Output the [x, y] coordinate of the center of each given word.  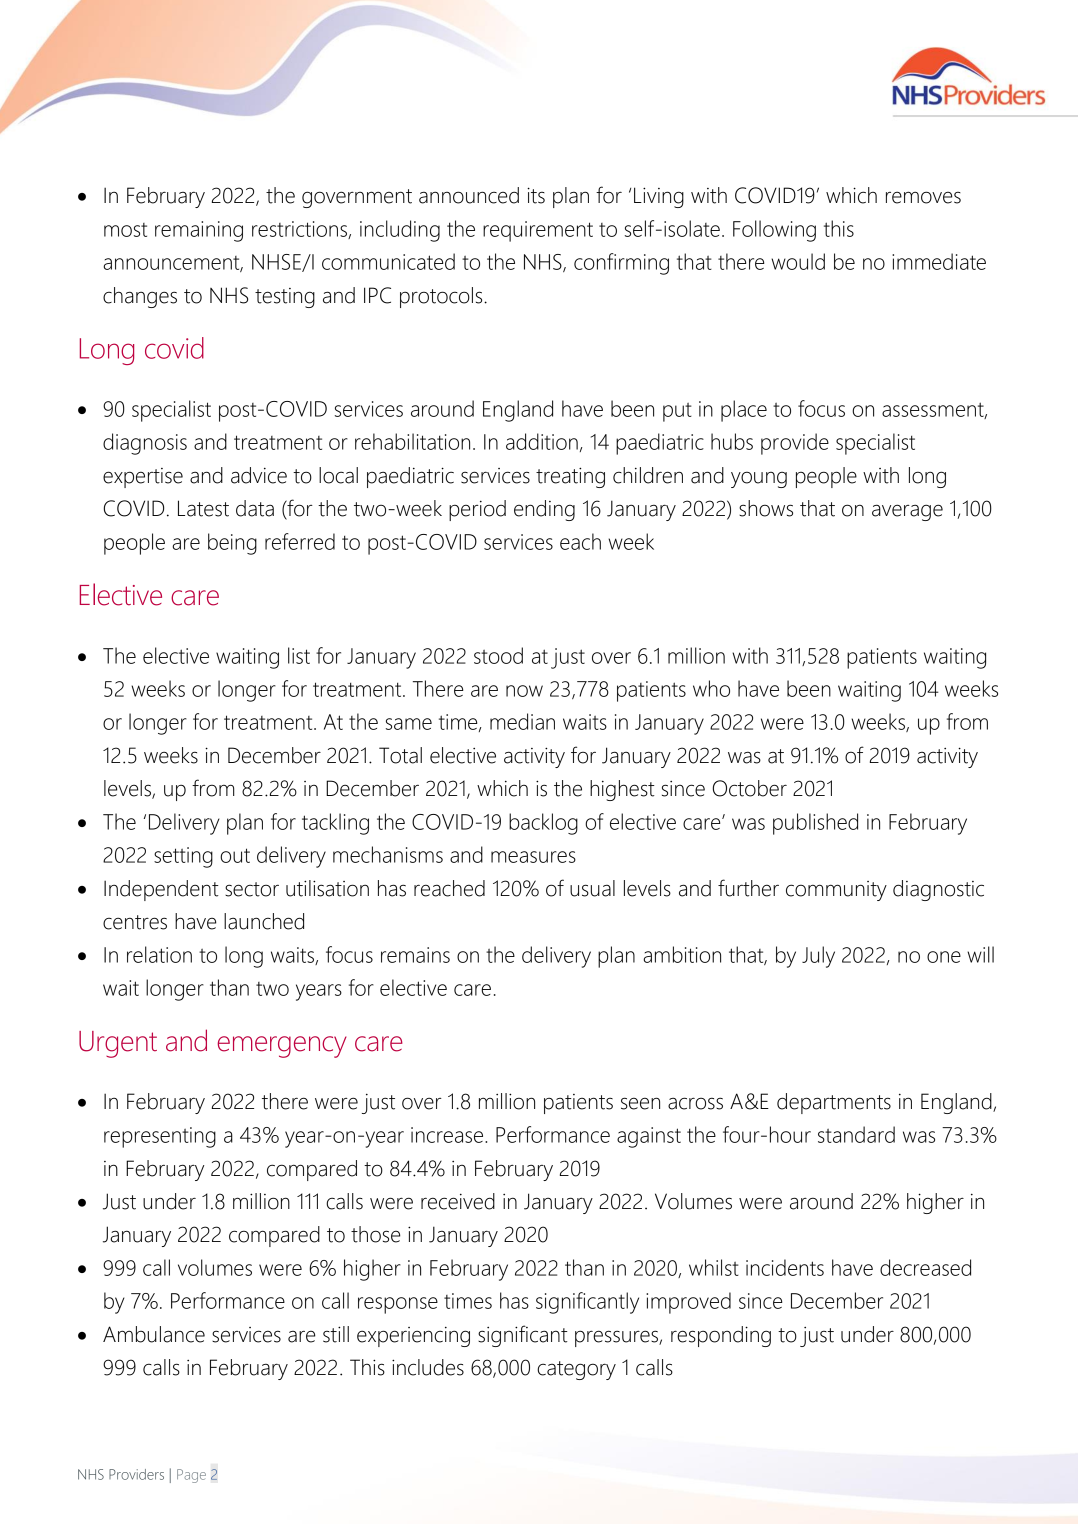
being [232, 544]
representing [160, 1137]
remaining [199, 231]
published [815, 824]
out [235, 855]
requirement [538, 231]
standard [856, 1134]
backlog [543, 824]
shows [766, 508]
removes [923, 197]
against [649, 1137]
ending [544, 510]
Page [191, 1476]
